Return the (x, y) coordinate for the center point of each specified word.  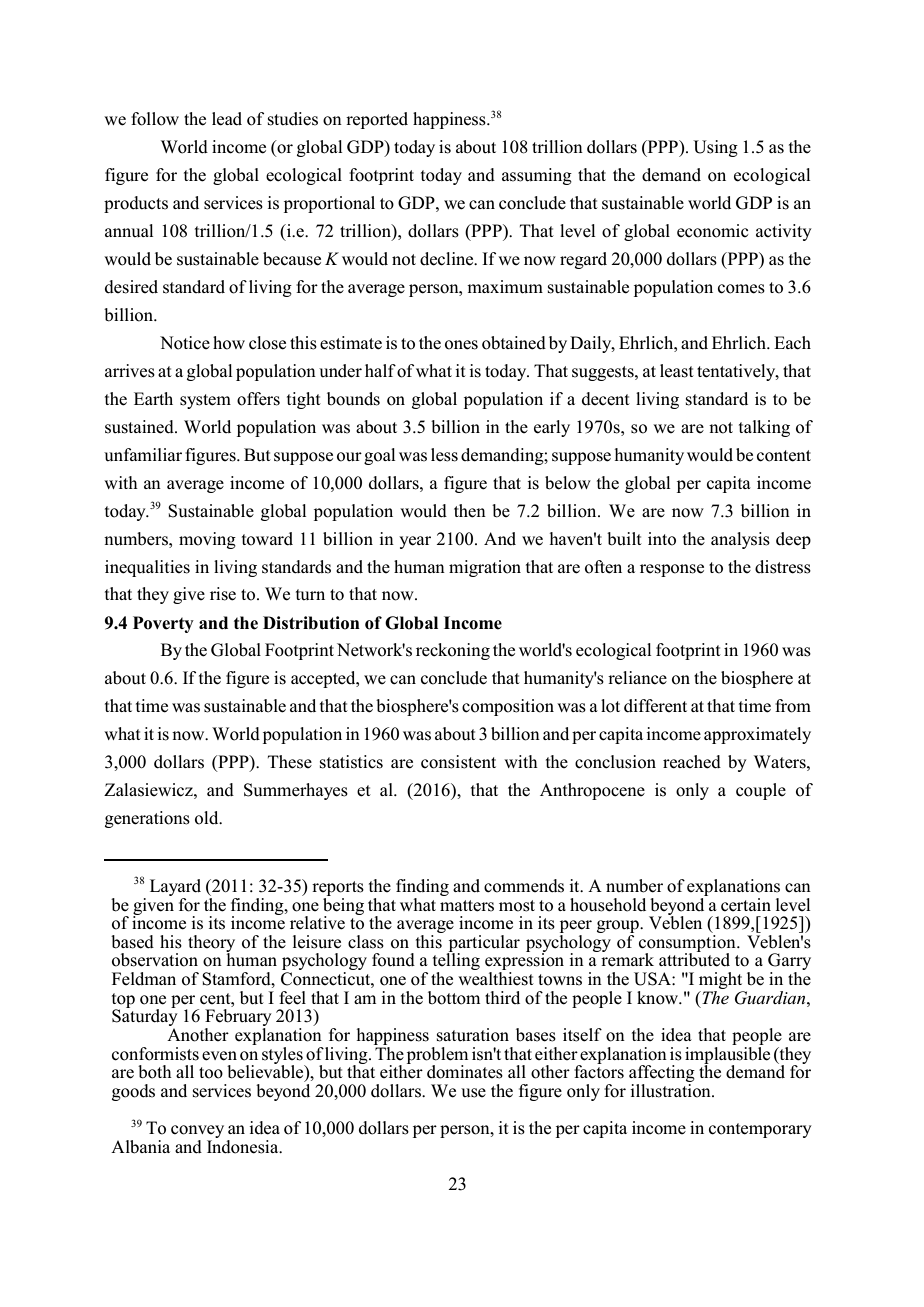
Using (715, 148)
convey (197, 1133)
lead (227, 119)
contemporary (760, 1130)
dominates (465, 1072)
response (672, 570)
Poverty (163, 624)
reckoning (453, 651)
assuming (537, 176)
